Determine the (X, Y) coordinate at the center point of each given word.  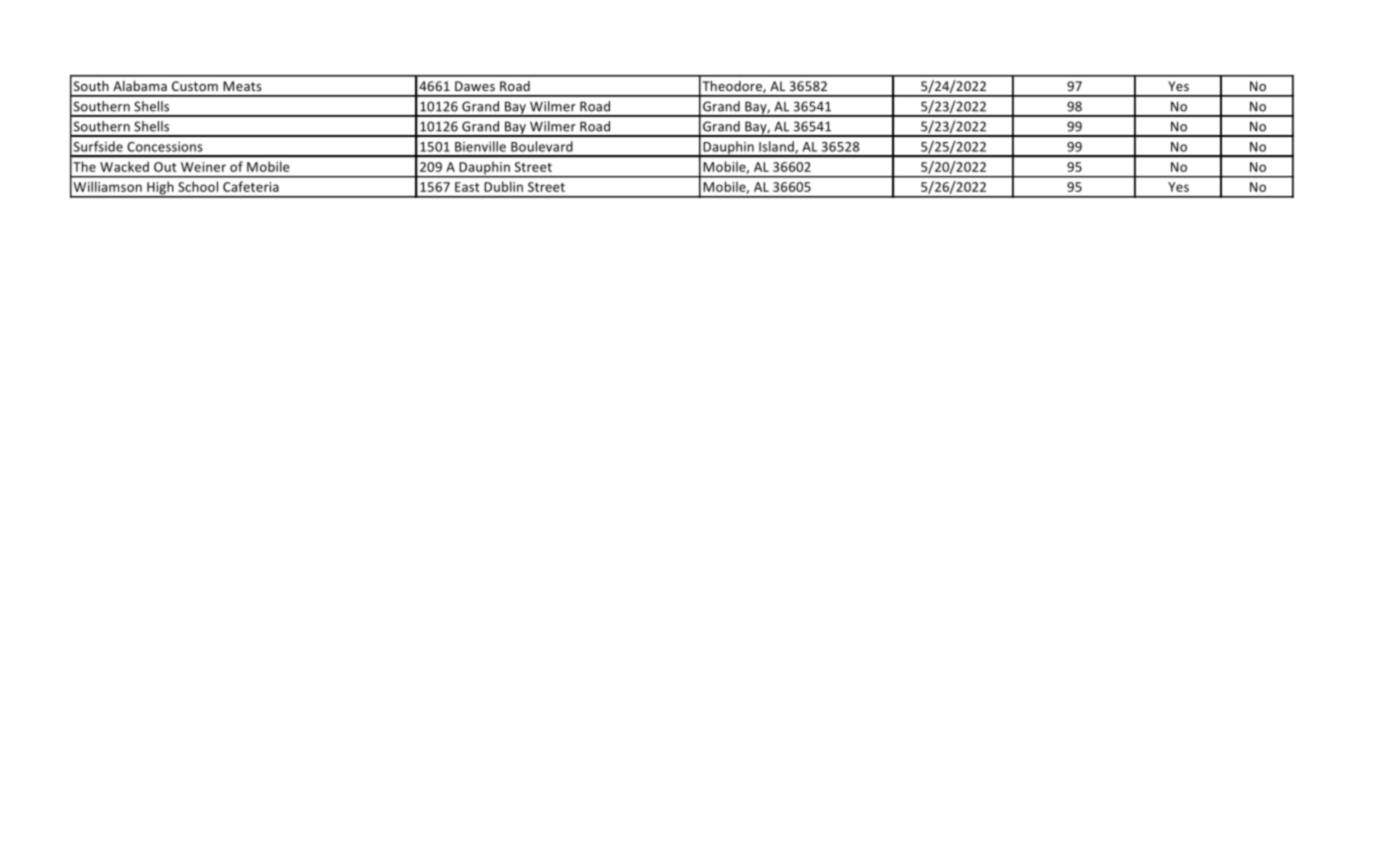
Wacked (124, 166)
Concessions (165, 147)
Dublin (503, 186)
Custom (195, 86)
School (198, 186)
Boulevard (542, 146)
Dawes (475, 86)
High (160, 189)
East (467, 187)
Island (777, 147)
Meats (242, 86)
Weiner (203, 167)
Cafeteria (251, 186)
